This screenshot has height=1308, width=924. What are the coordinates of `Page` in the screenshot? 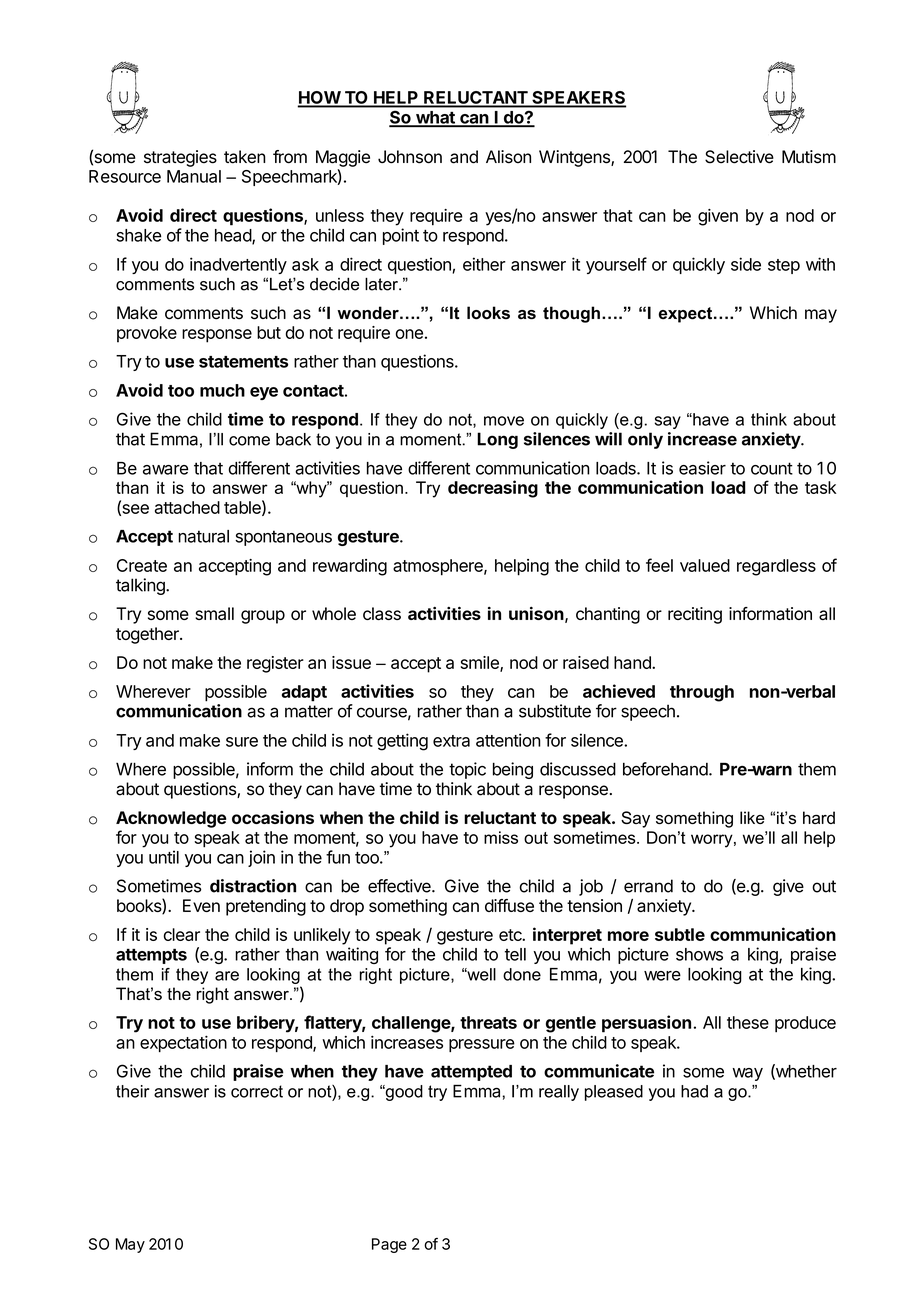 It's located at (389, 1245).
